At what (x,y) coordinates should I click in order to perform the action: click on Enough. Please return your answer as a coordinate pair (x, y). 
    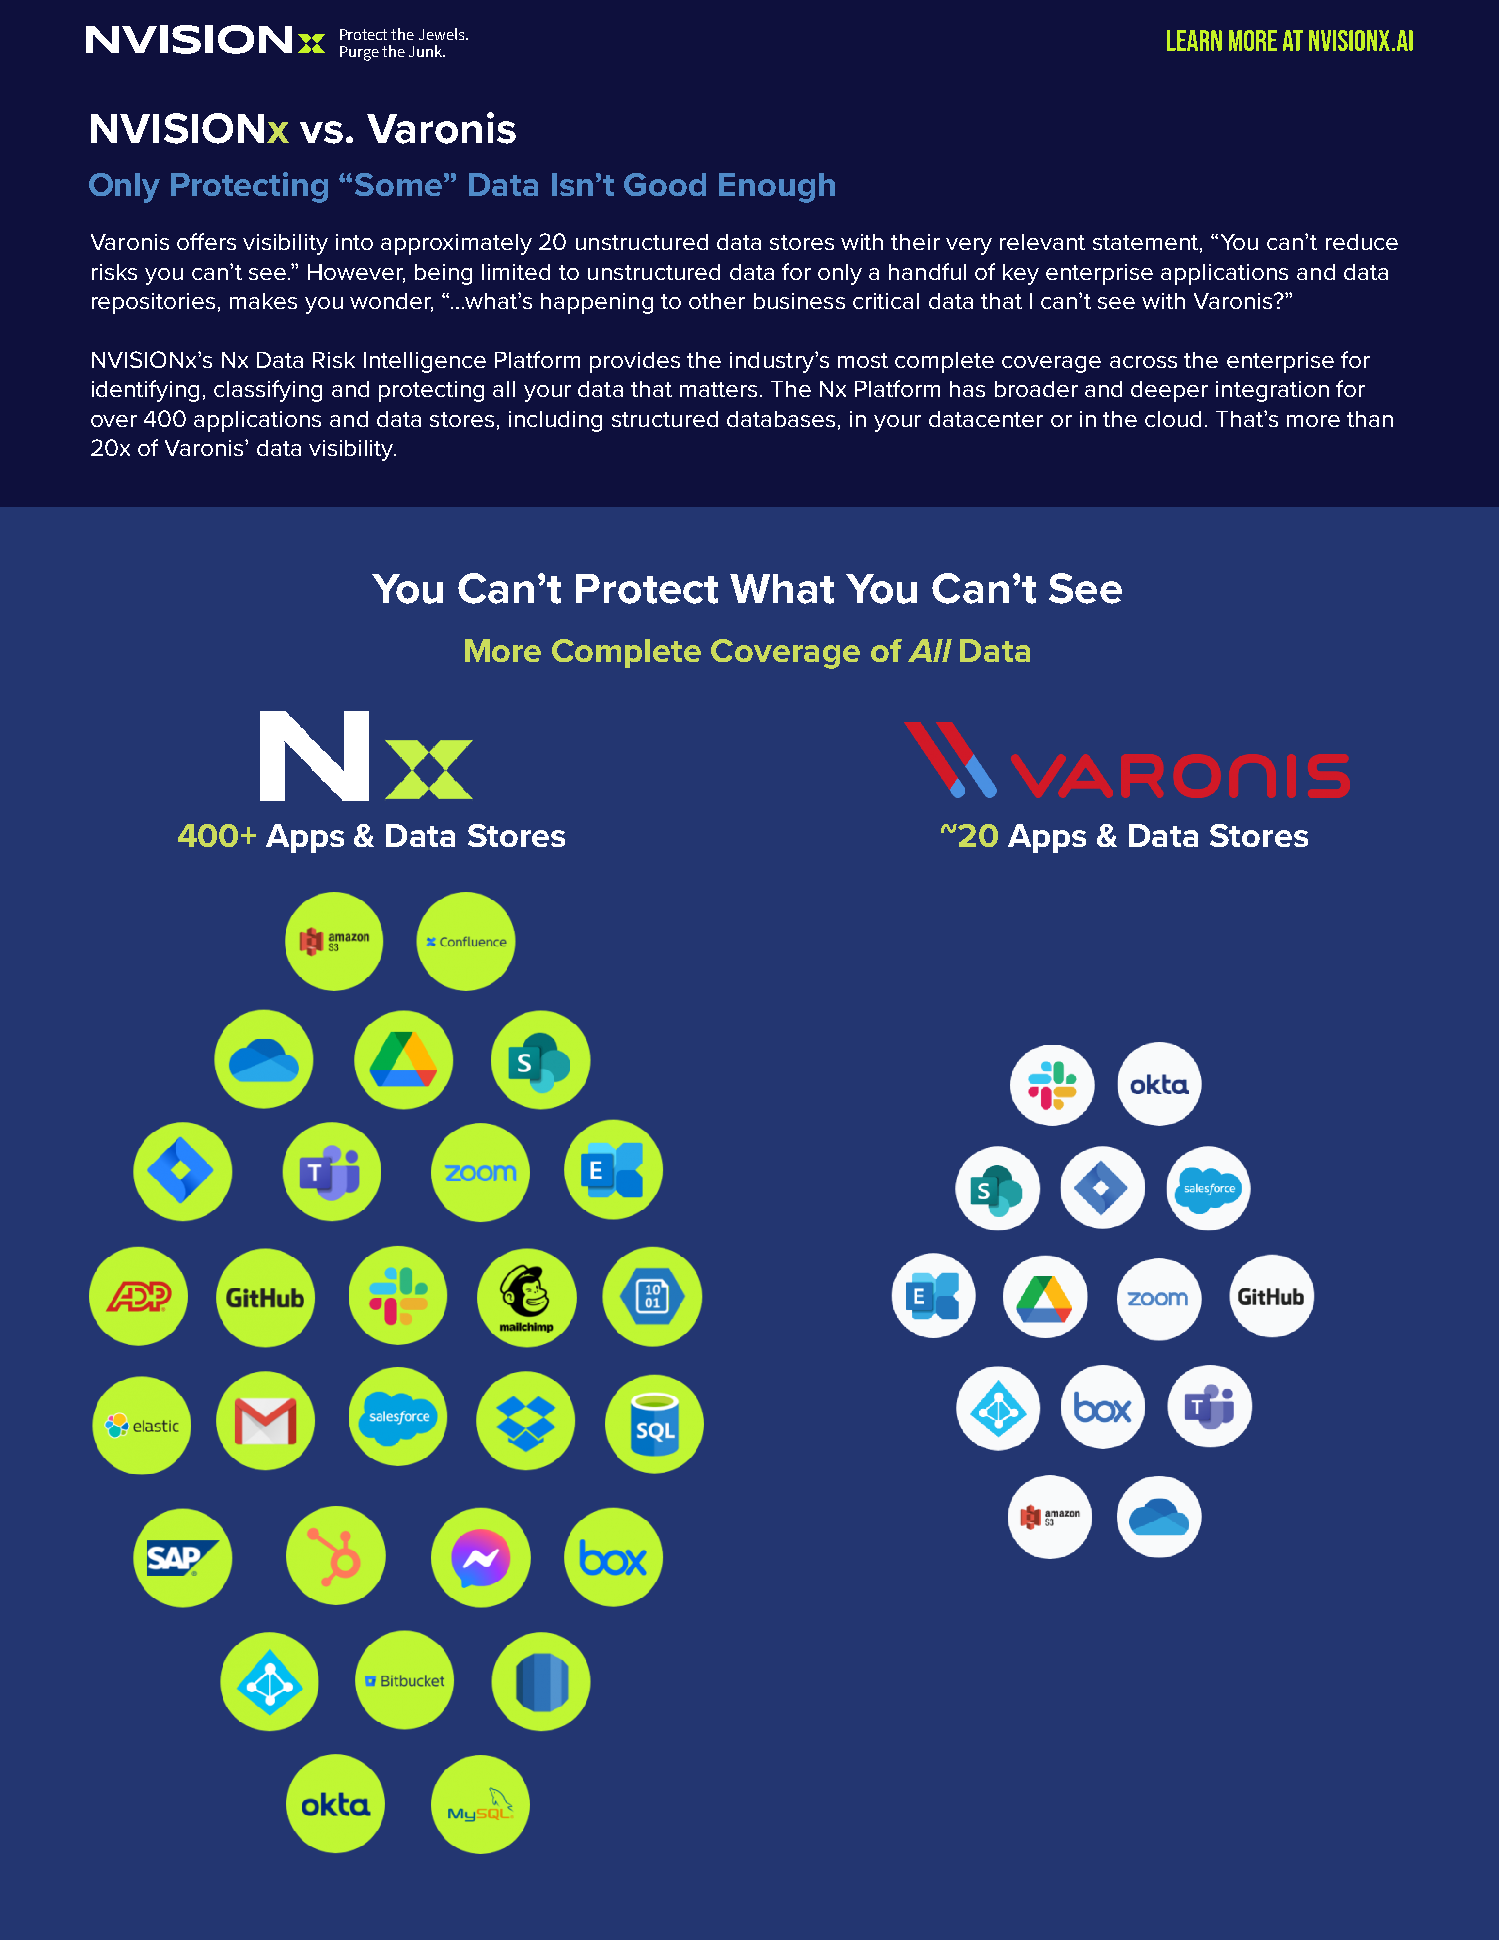
    Looking at the image, I should click on (777, 188).
